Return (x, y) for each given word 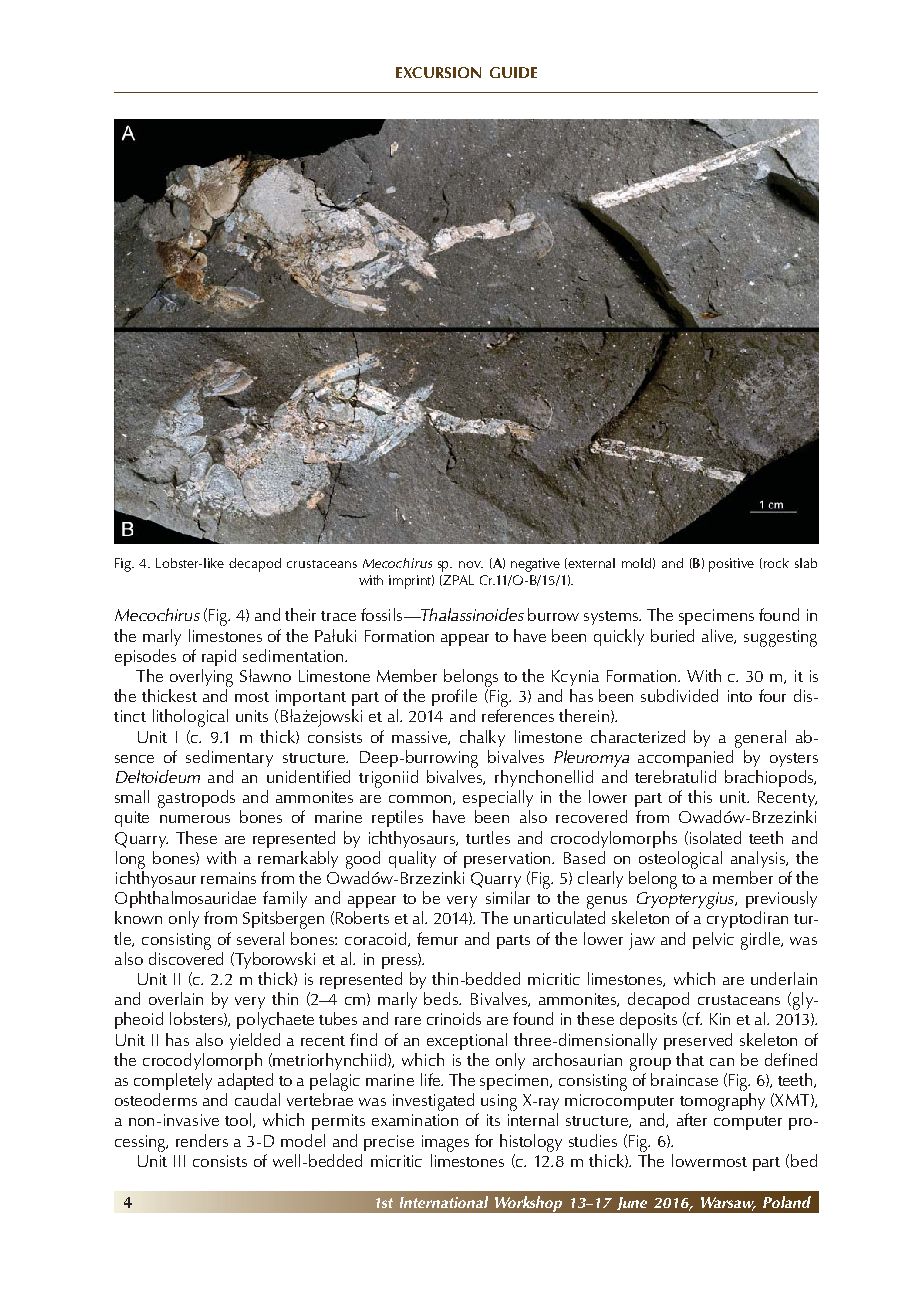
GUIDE (513, 72)
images (445, 1143)
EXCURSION (438, 72)
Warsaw (728, 1203)
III (179, 1161)
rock (776, 563)
